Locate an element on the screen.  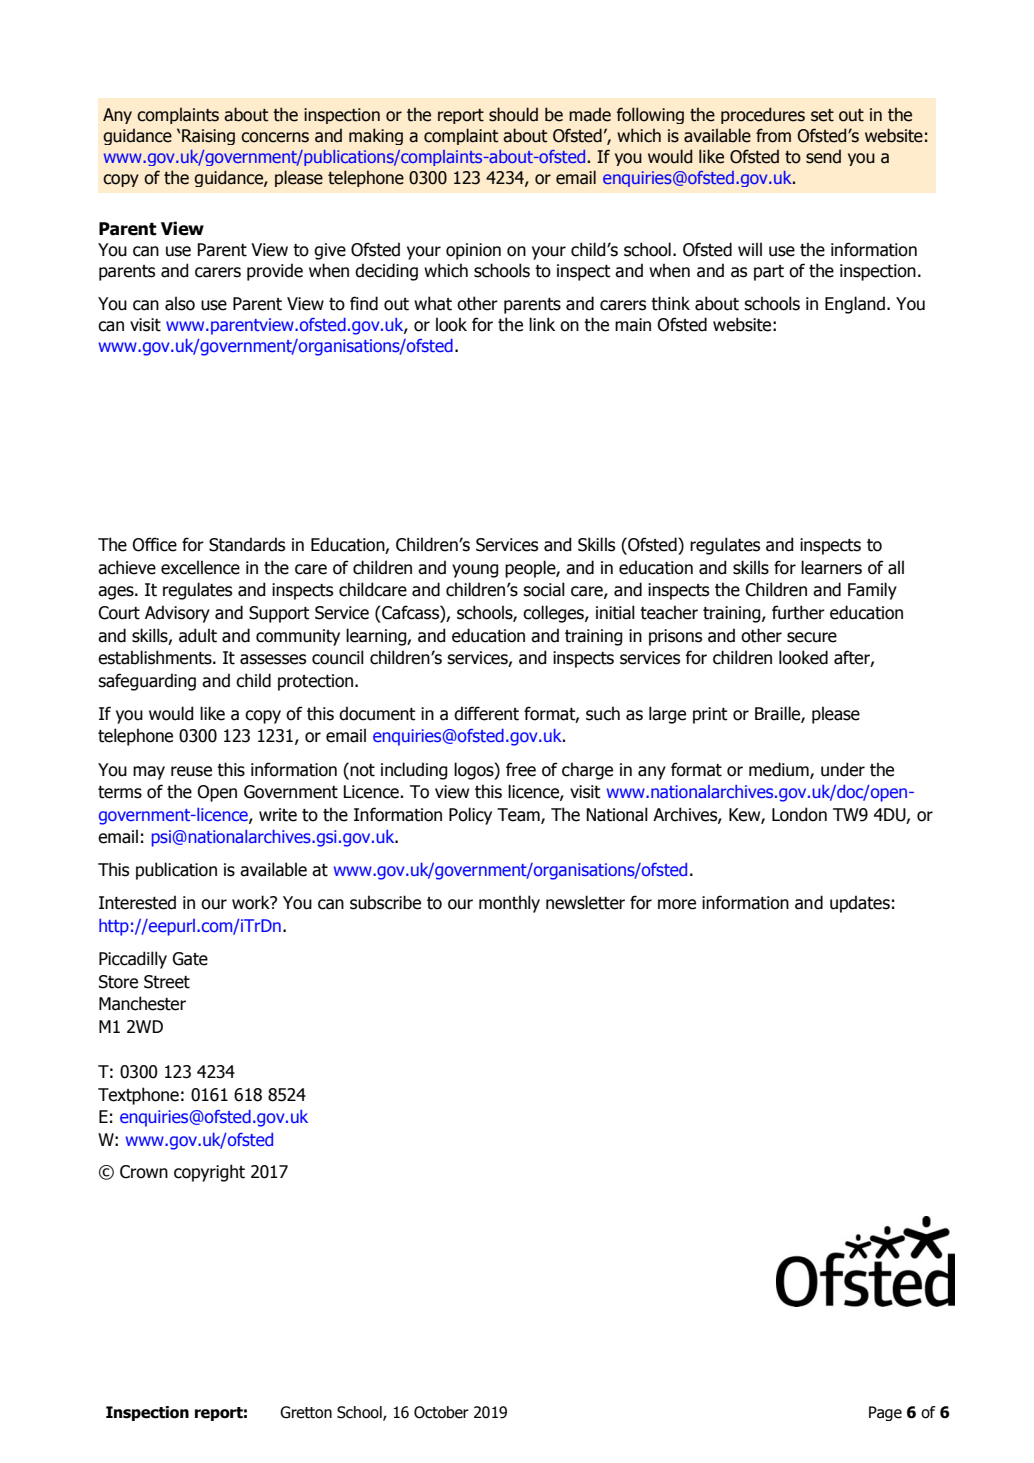
Manchester is located at coordinates (142, 1003).
